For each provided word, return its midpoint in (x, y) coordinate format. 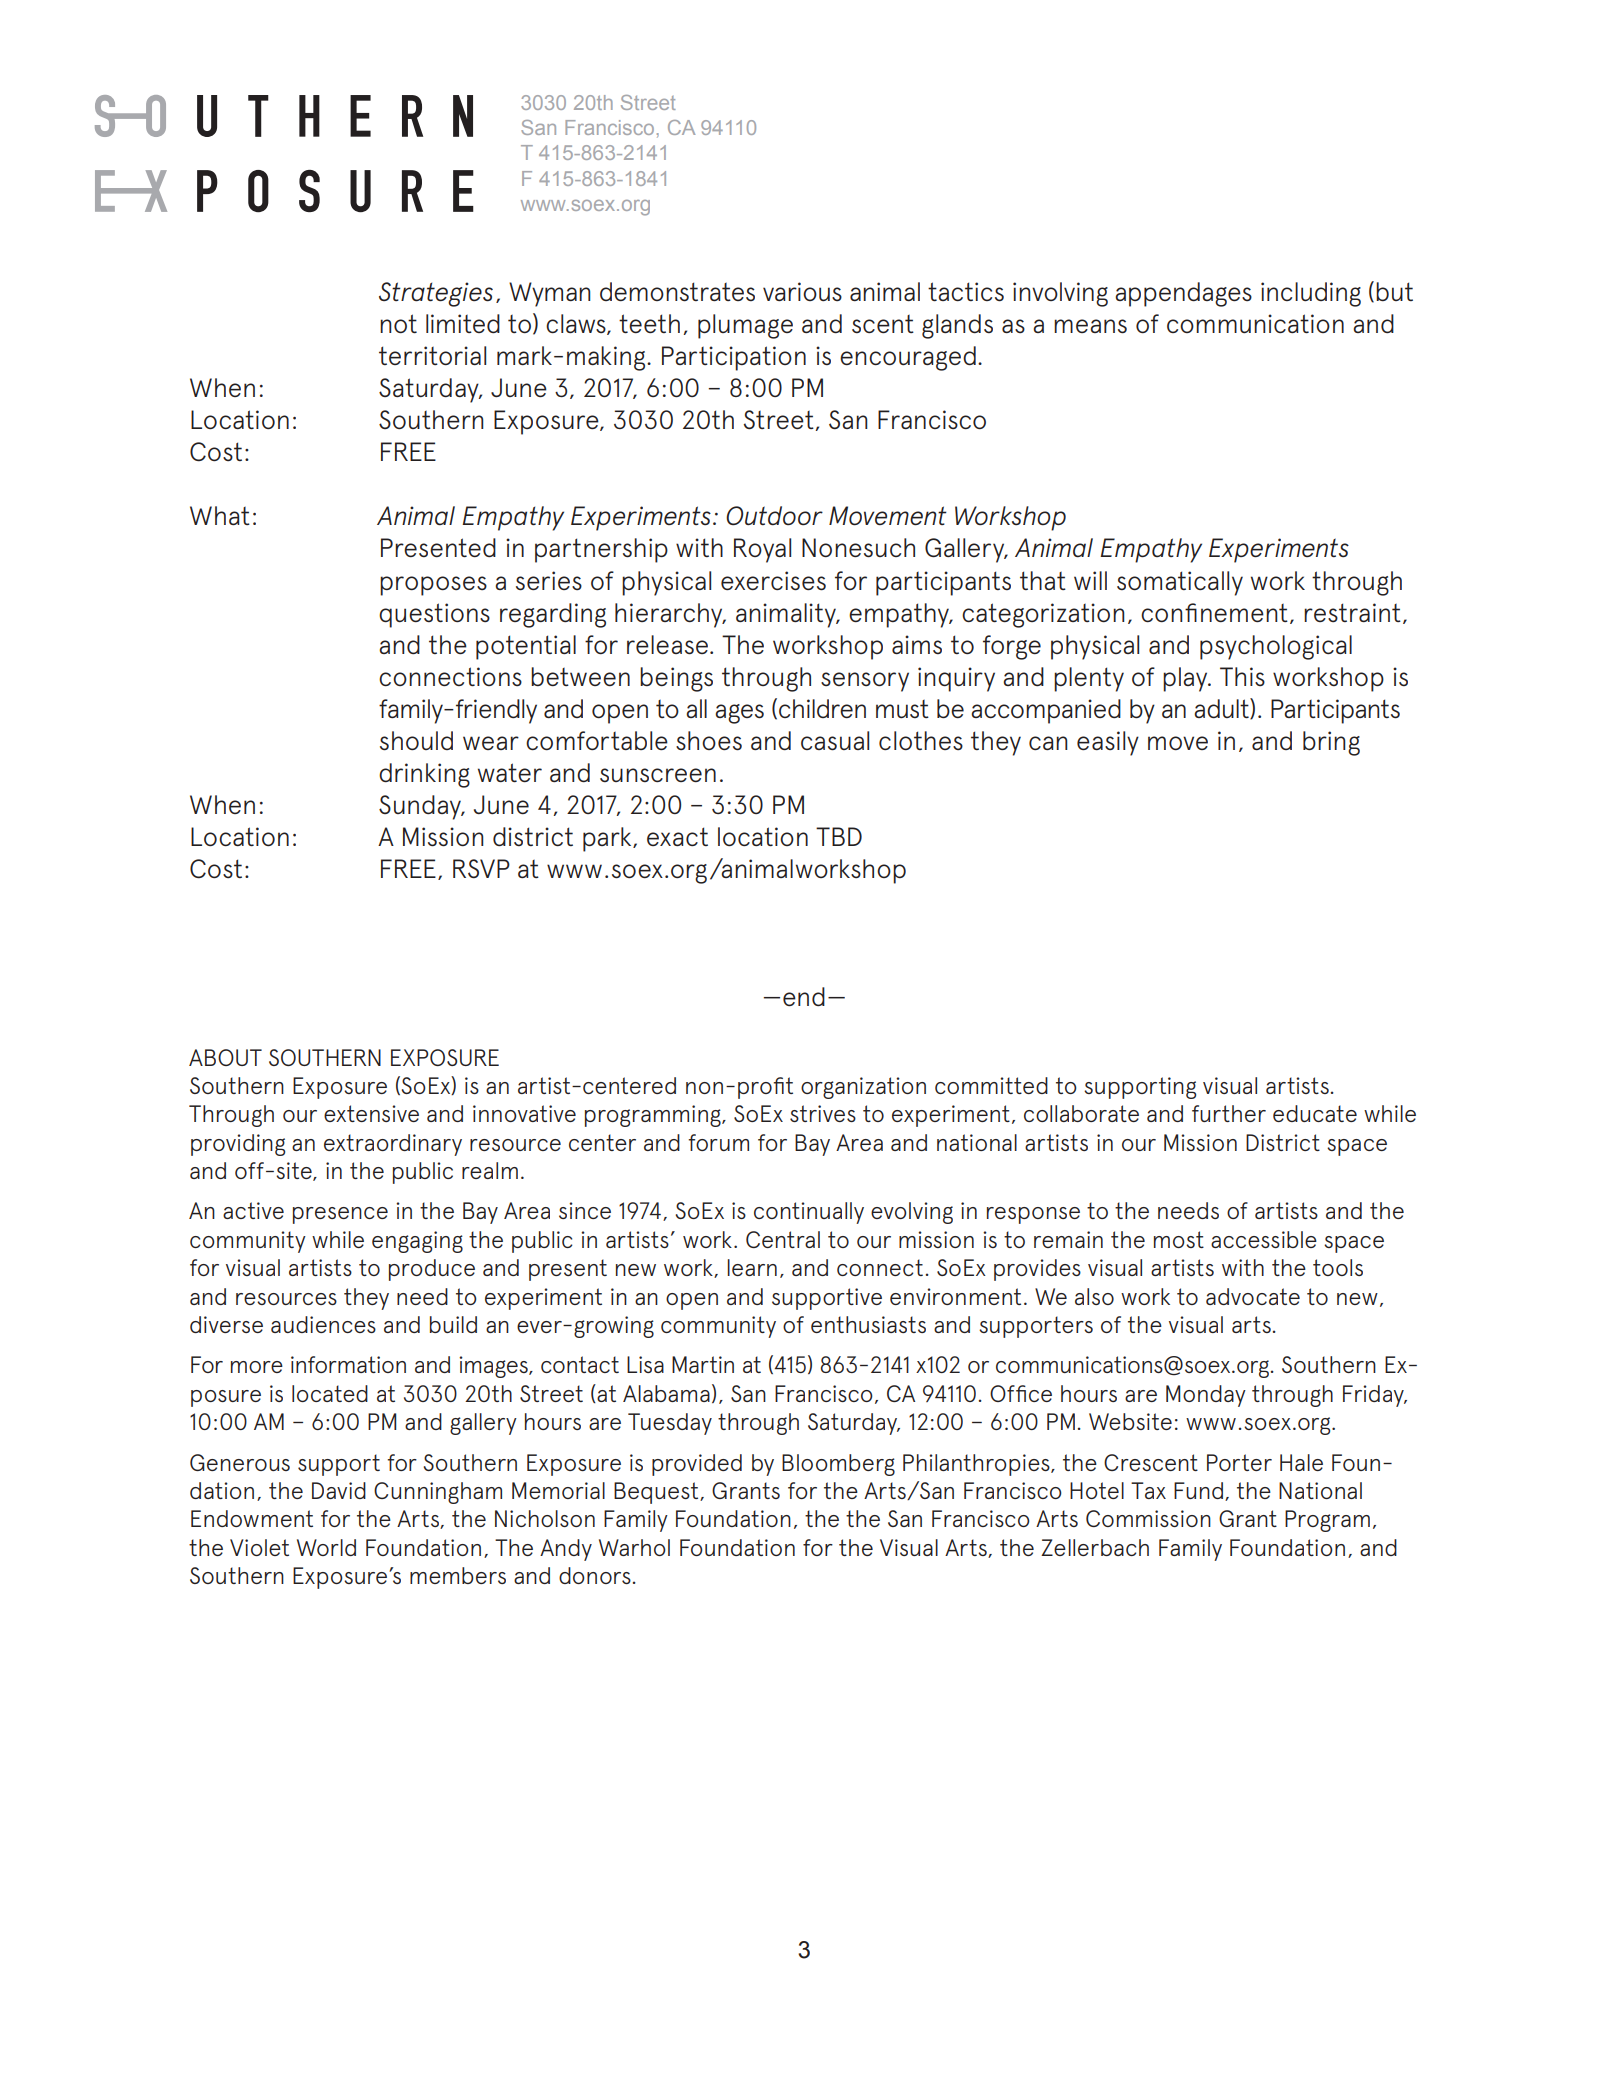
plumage (745, 326)
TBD (839, 836)
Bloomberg (838, 1465)
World (326, 1547)
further (1229, 1113)
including (1311, 294)
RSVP (481, 868)
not (398, 323)
